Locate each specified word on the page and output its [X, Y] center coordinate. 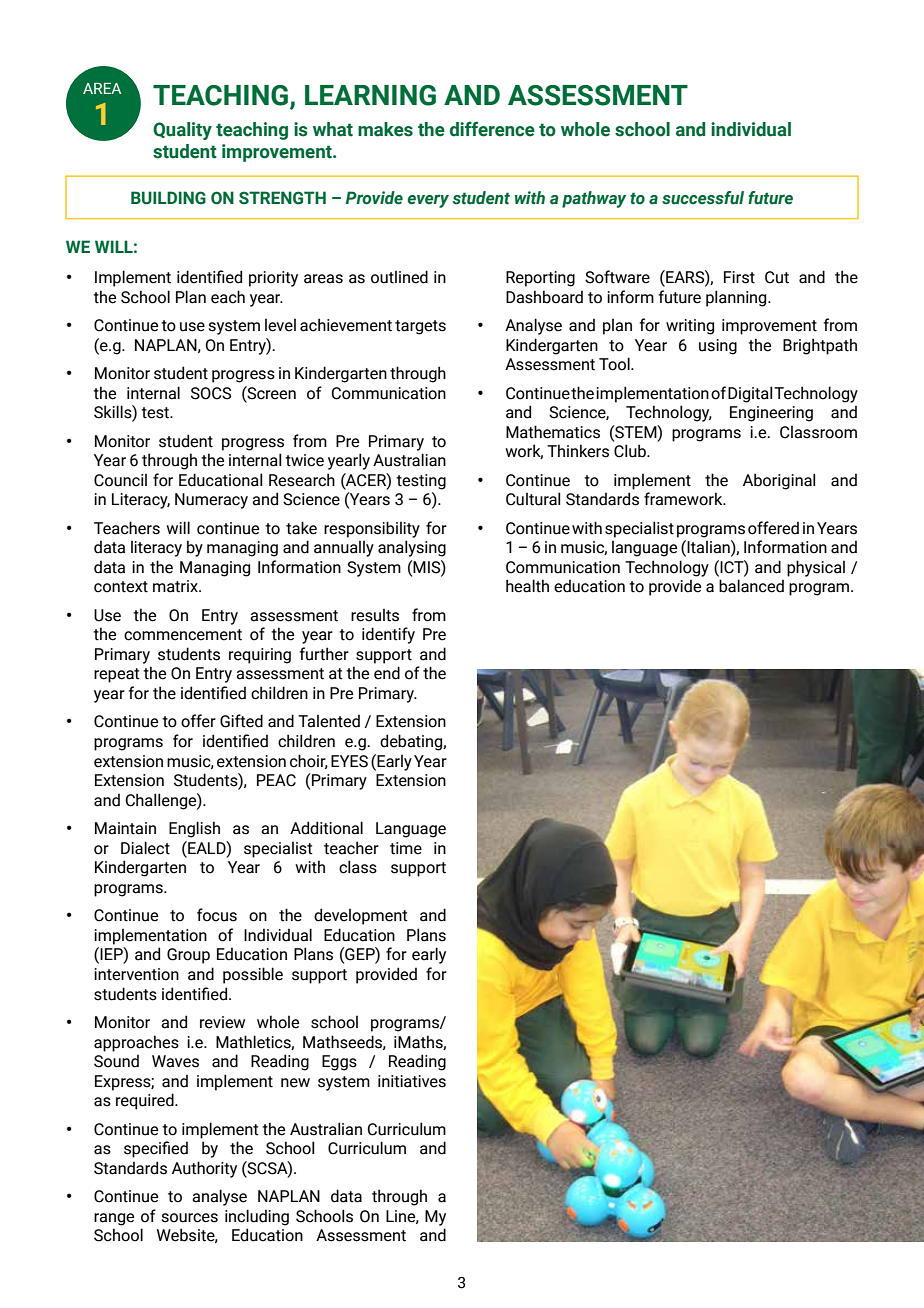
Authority [204, 1169]
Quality [182, 131]
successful [703, 198]
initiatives [412, 1081]
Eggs [339, 1063]
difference [492, 129]
